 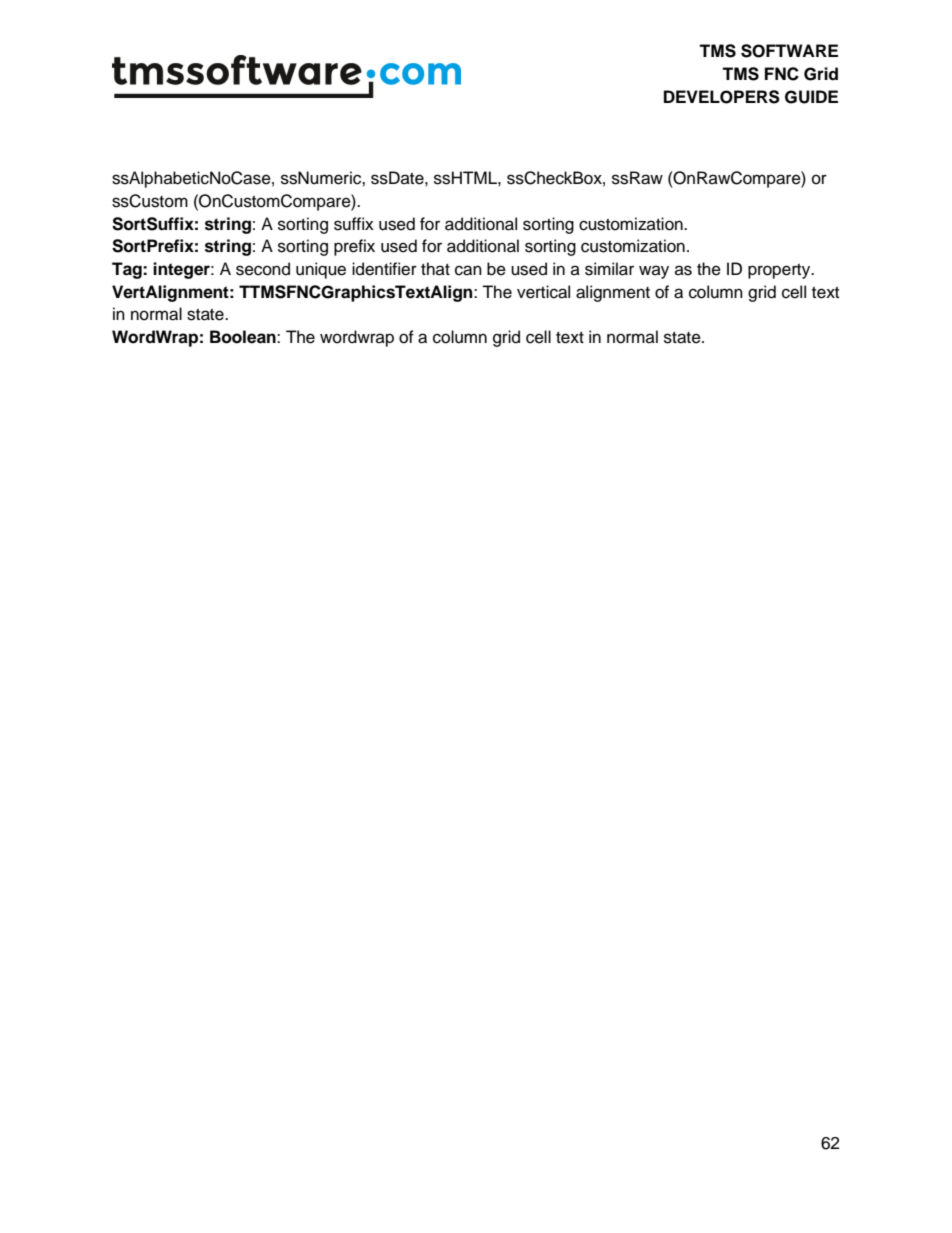 I want to click on GUIDE, so click(x=811, y=97).
